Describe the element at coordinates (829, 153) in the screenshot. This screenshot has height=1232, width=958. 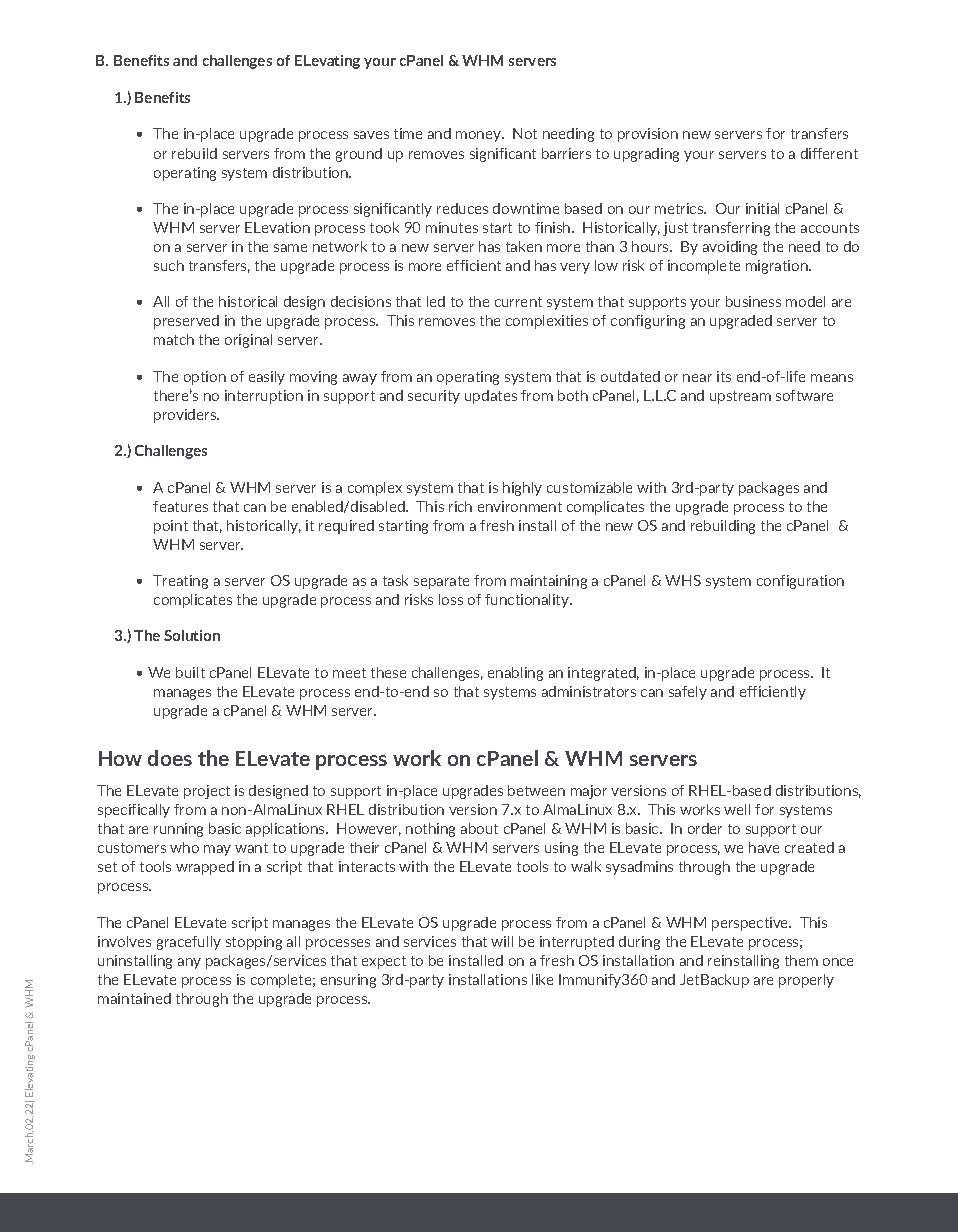
I see `different` at that location.
